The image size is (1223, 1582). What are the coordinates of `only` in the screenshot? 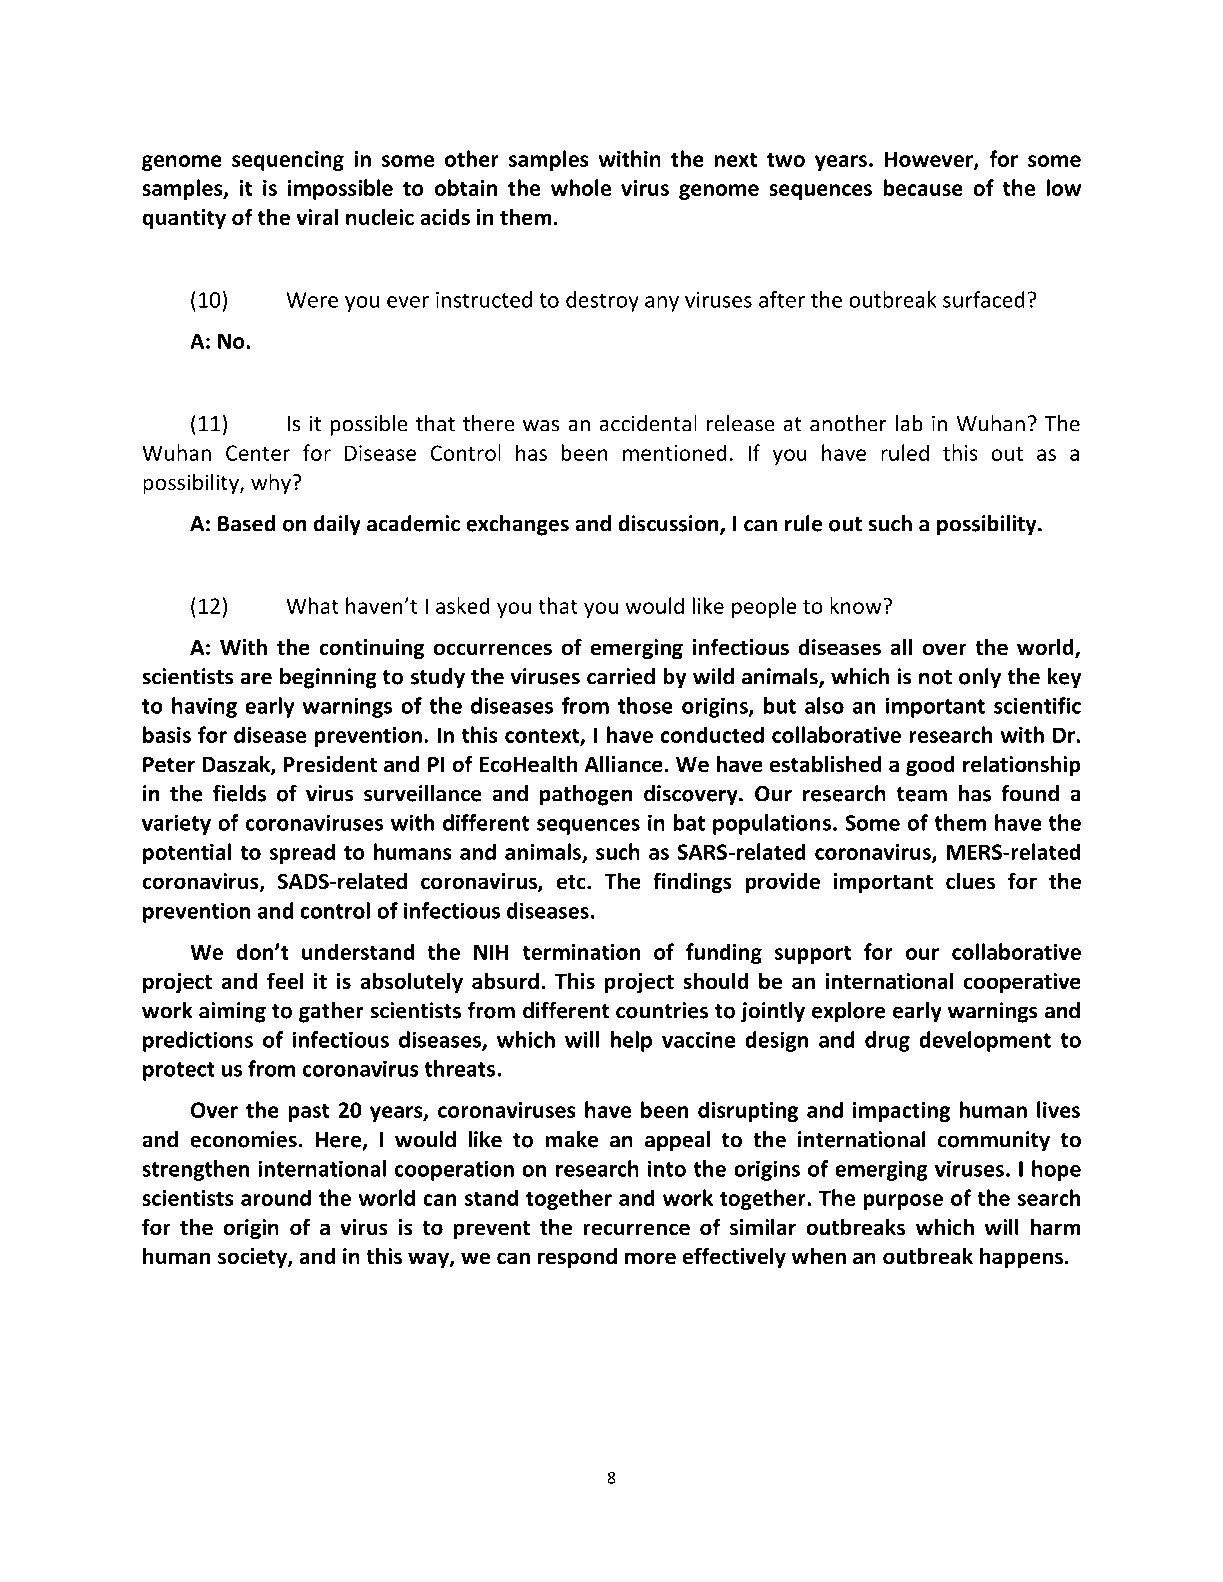 It's located at (980, 678).
